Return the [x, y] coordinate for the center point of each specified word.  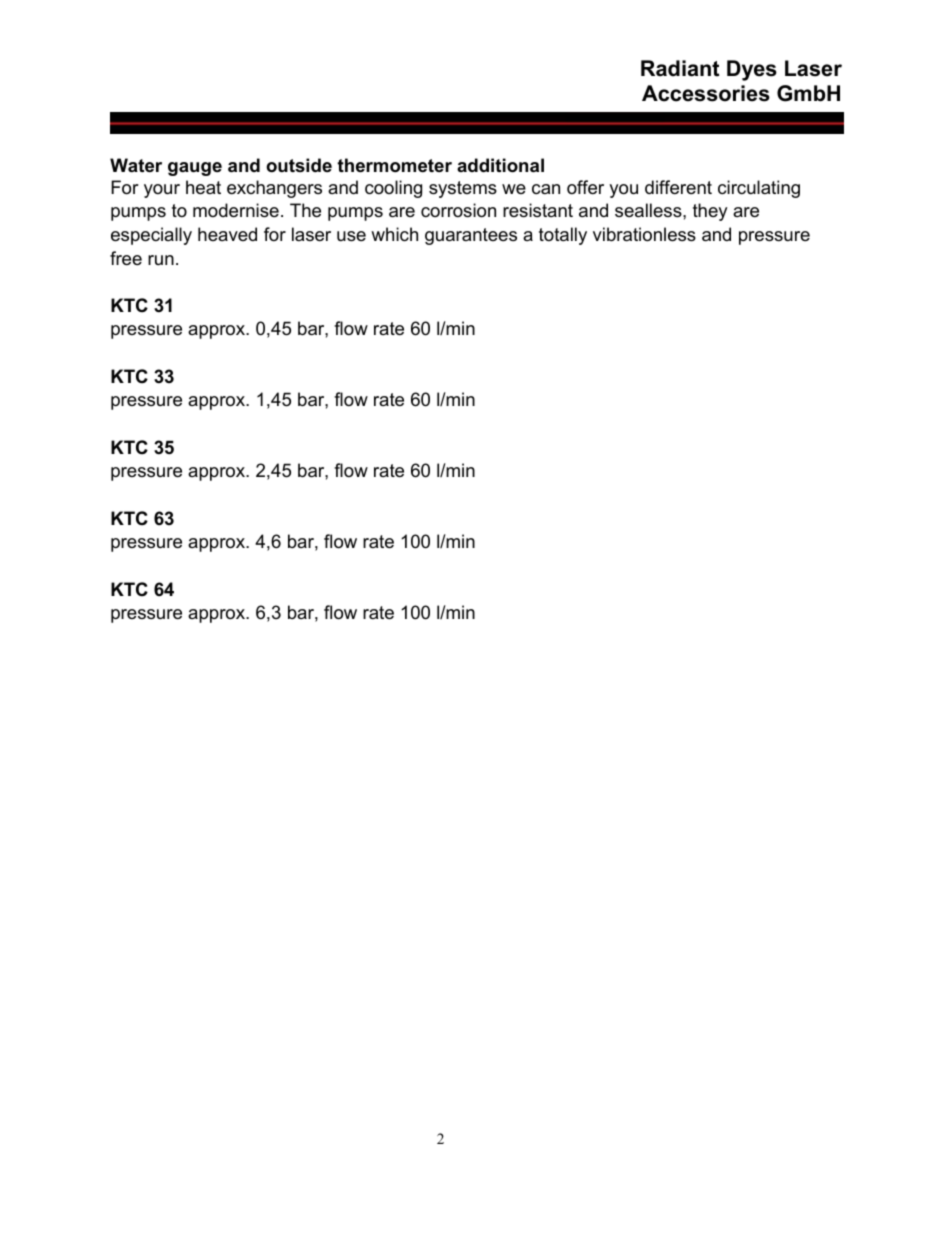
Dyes [752, 70]
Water [136, 165]
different [678, 187]
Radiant [680, 68]
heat [203, 187]
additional [500, 165]
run [161, 260]
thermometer [394, 165]
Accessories [706, 93]
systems [463, 189]
